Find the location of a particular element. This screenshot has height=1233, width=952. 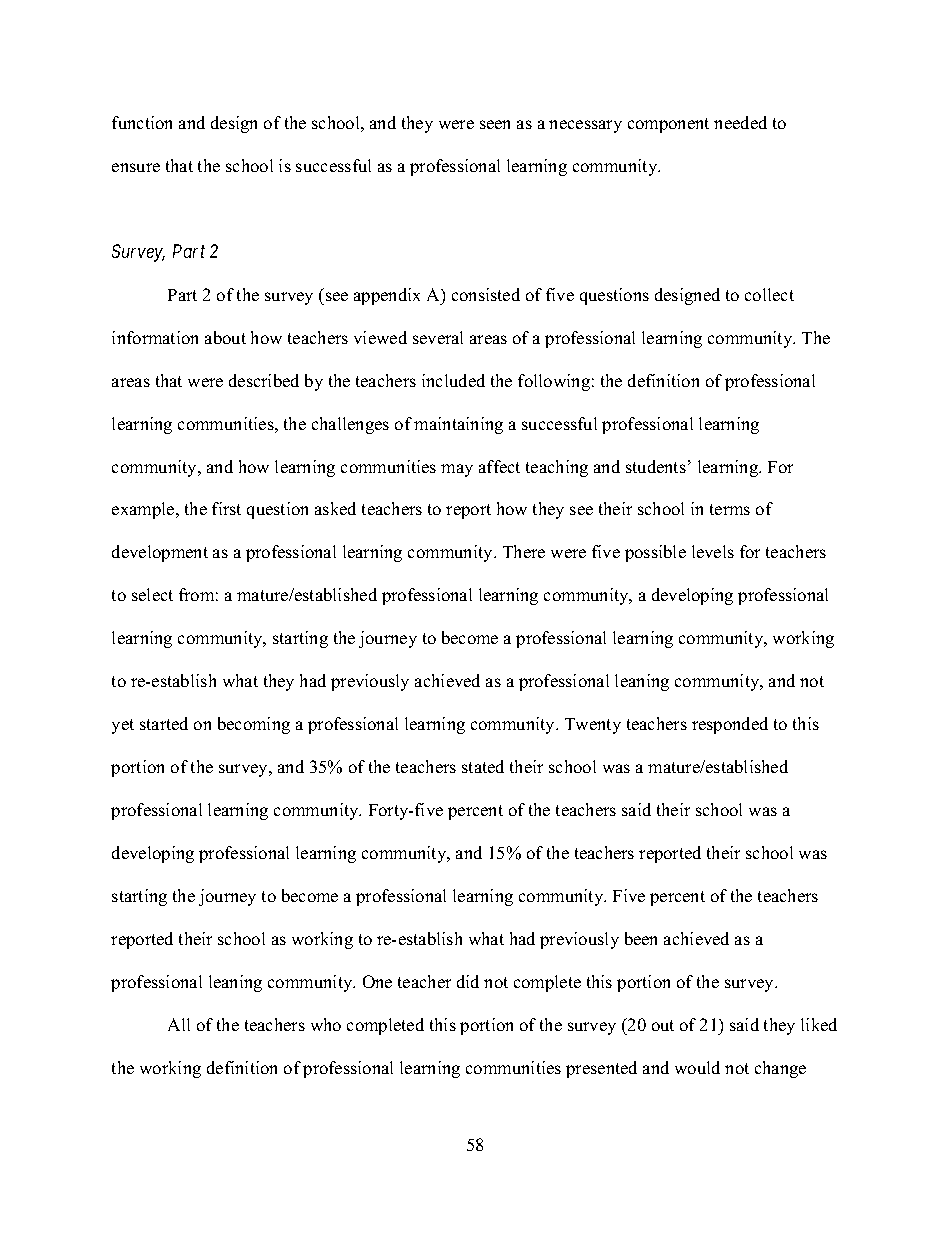

responded is located at coordinates (730, 725).
